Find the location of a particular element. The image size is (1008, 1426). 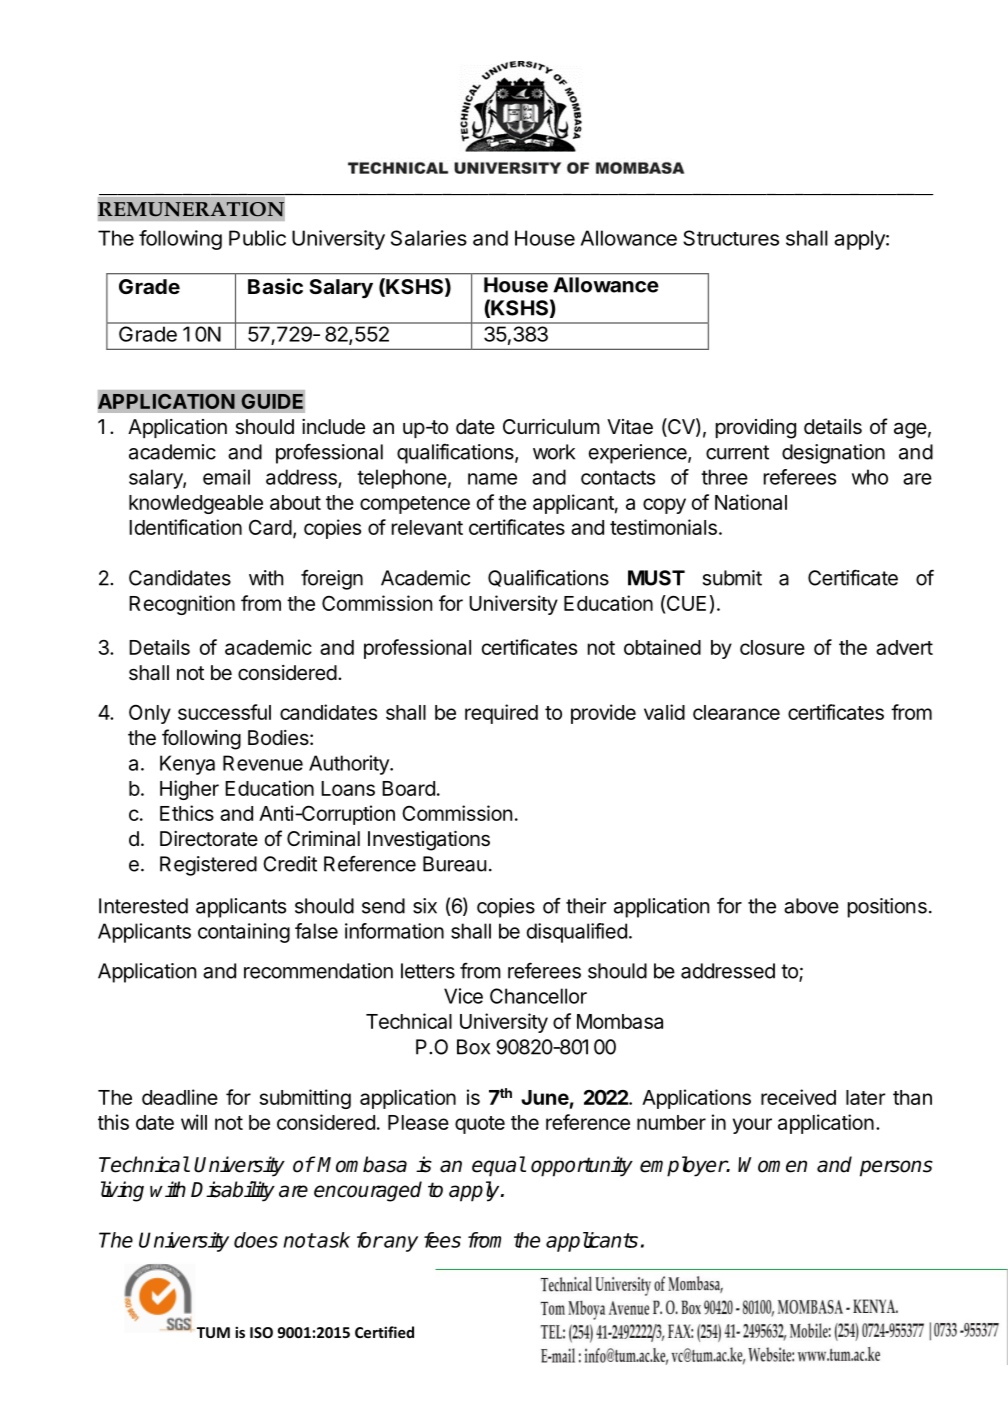

above is located at coordinates (811, 906).
